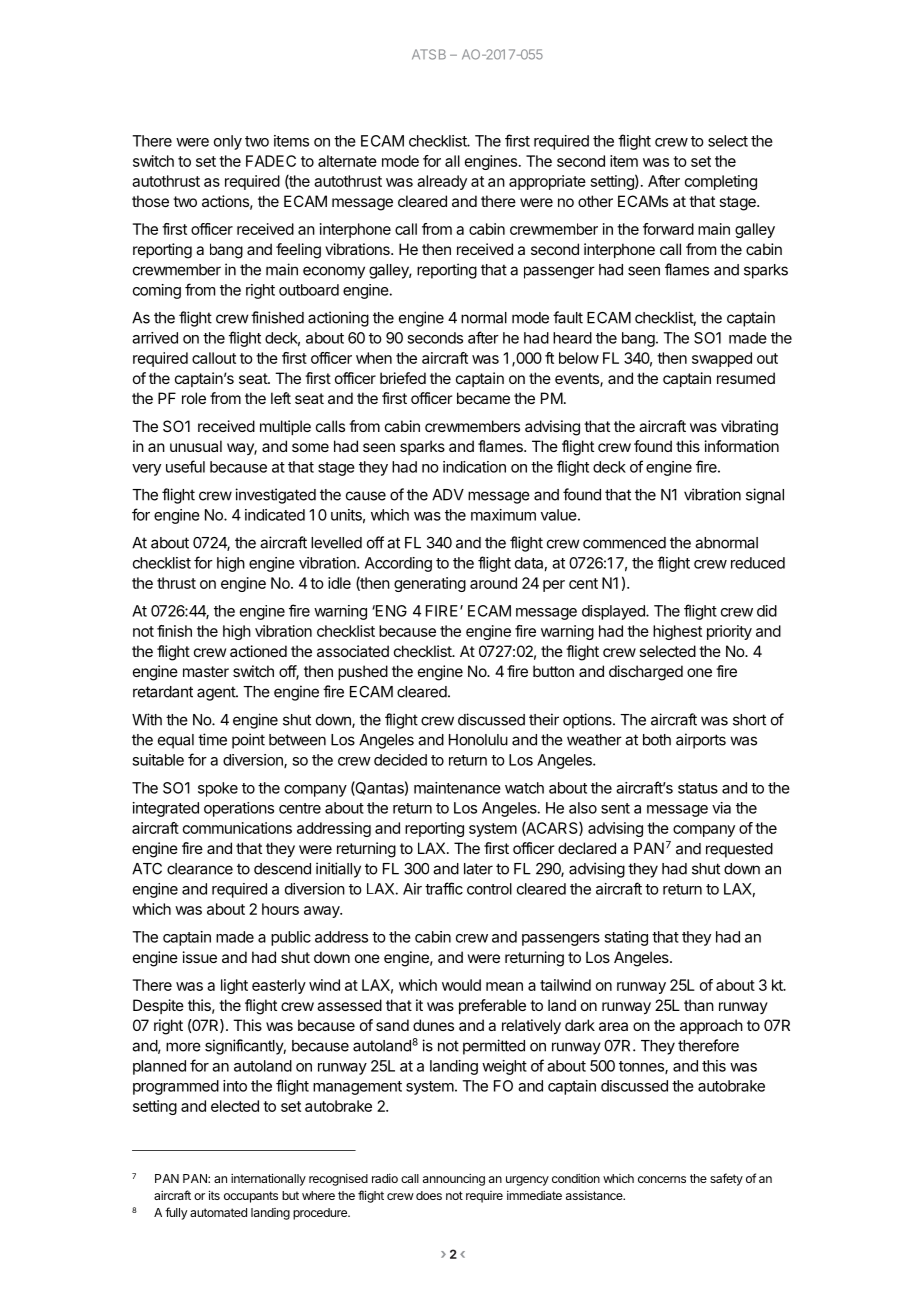  Describe the element at coordinates (474, 467) in the screenshot. I see `indication` at that location.
